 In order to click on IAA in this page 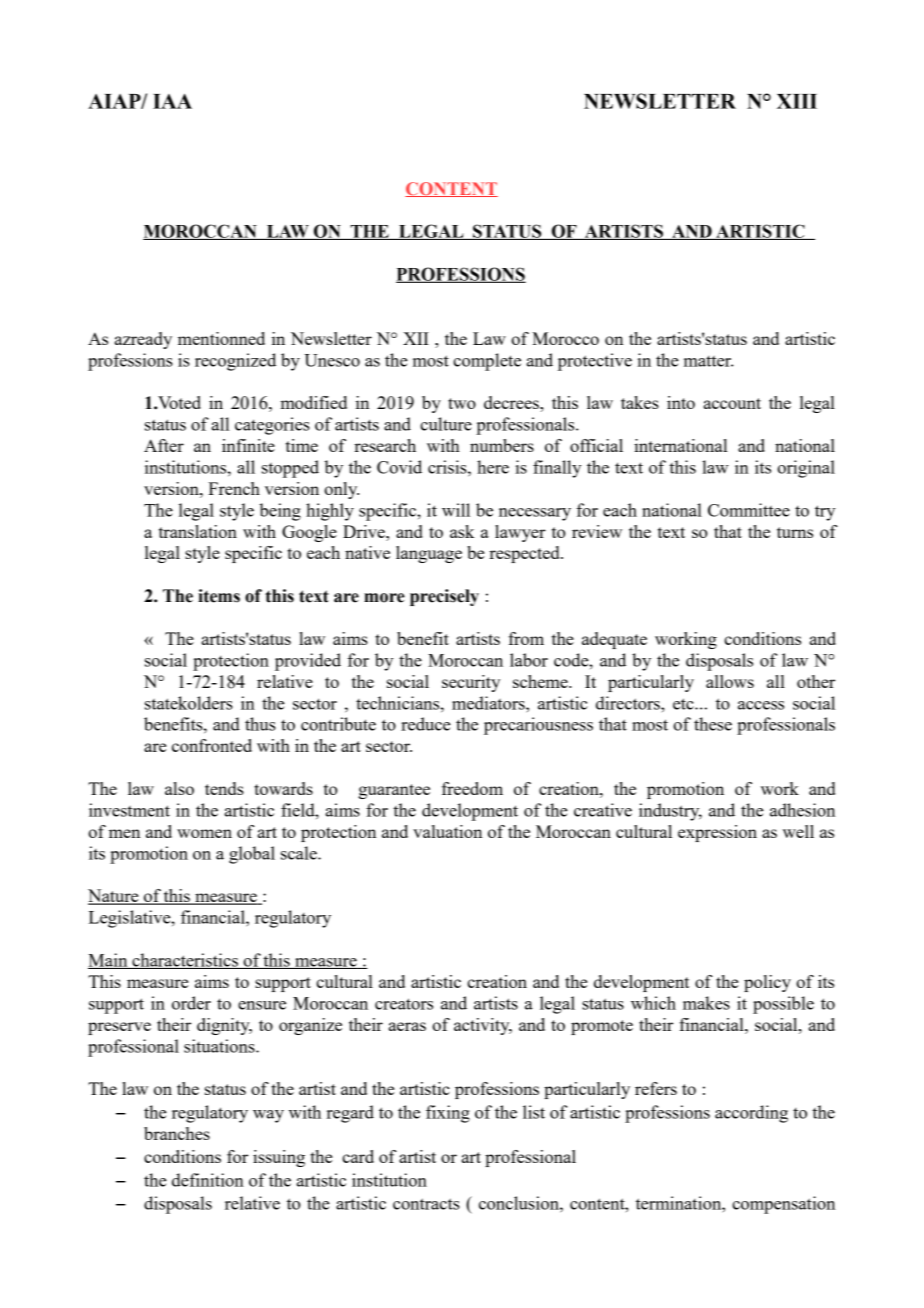, I will do `click(172, 101)`.
